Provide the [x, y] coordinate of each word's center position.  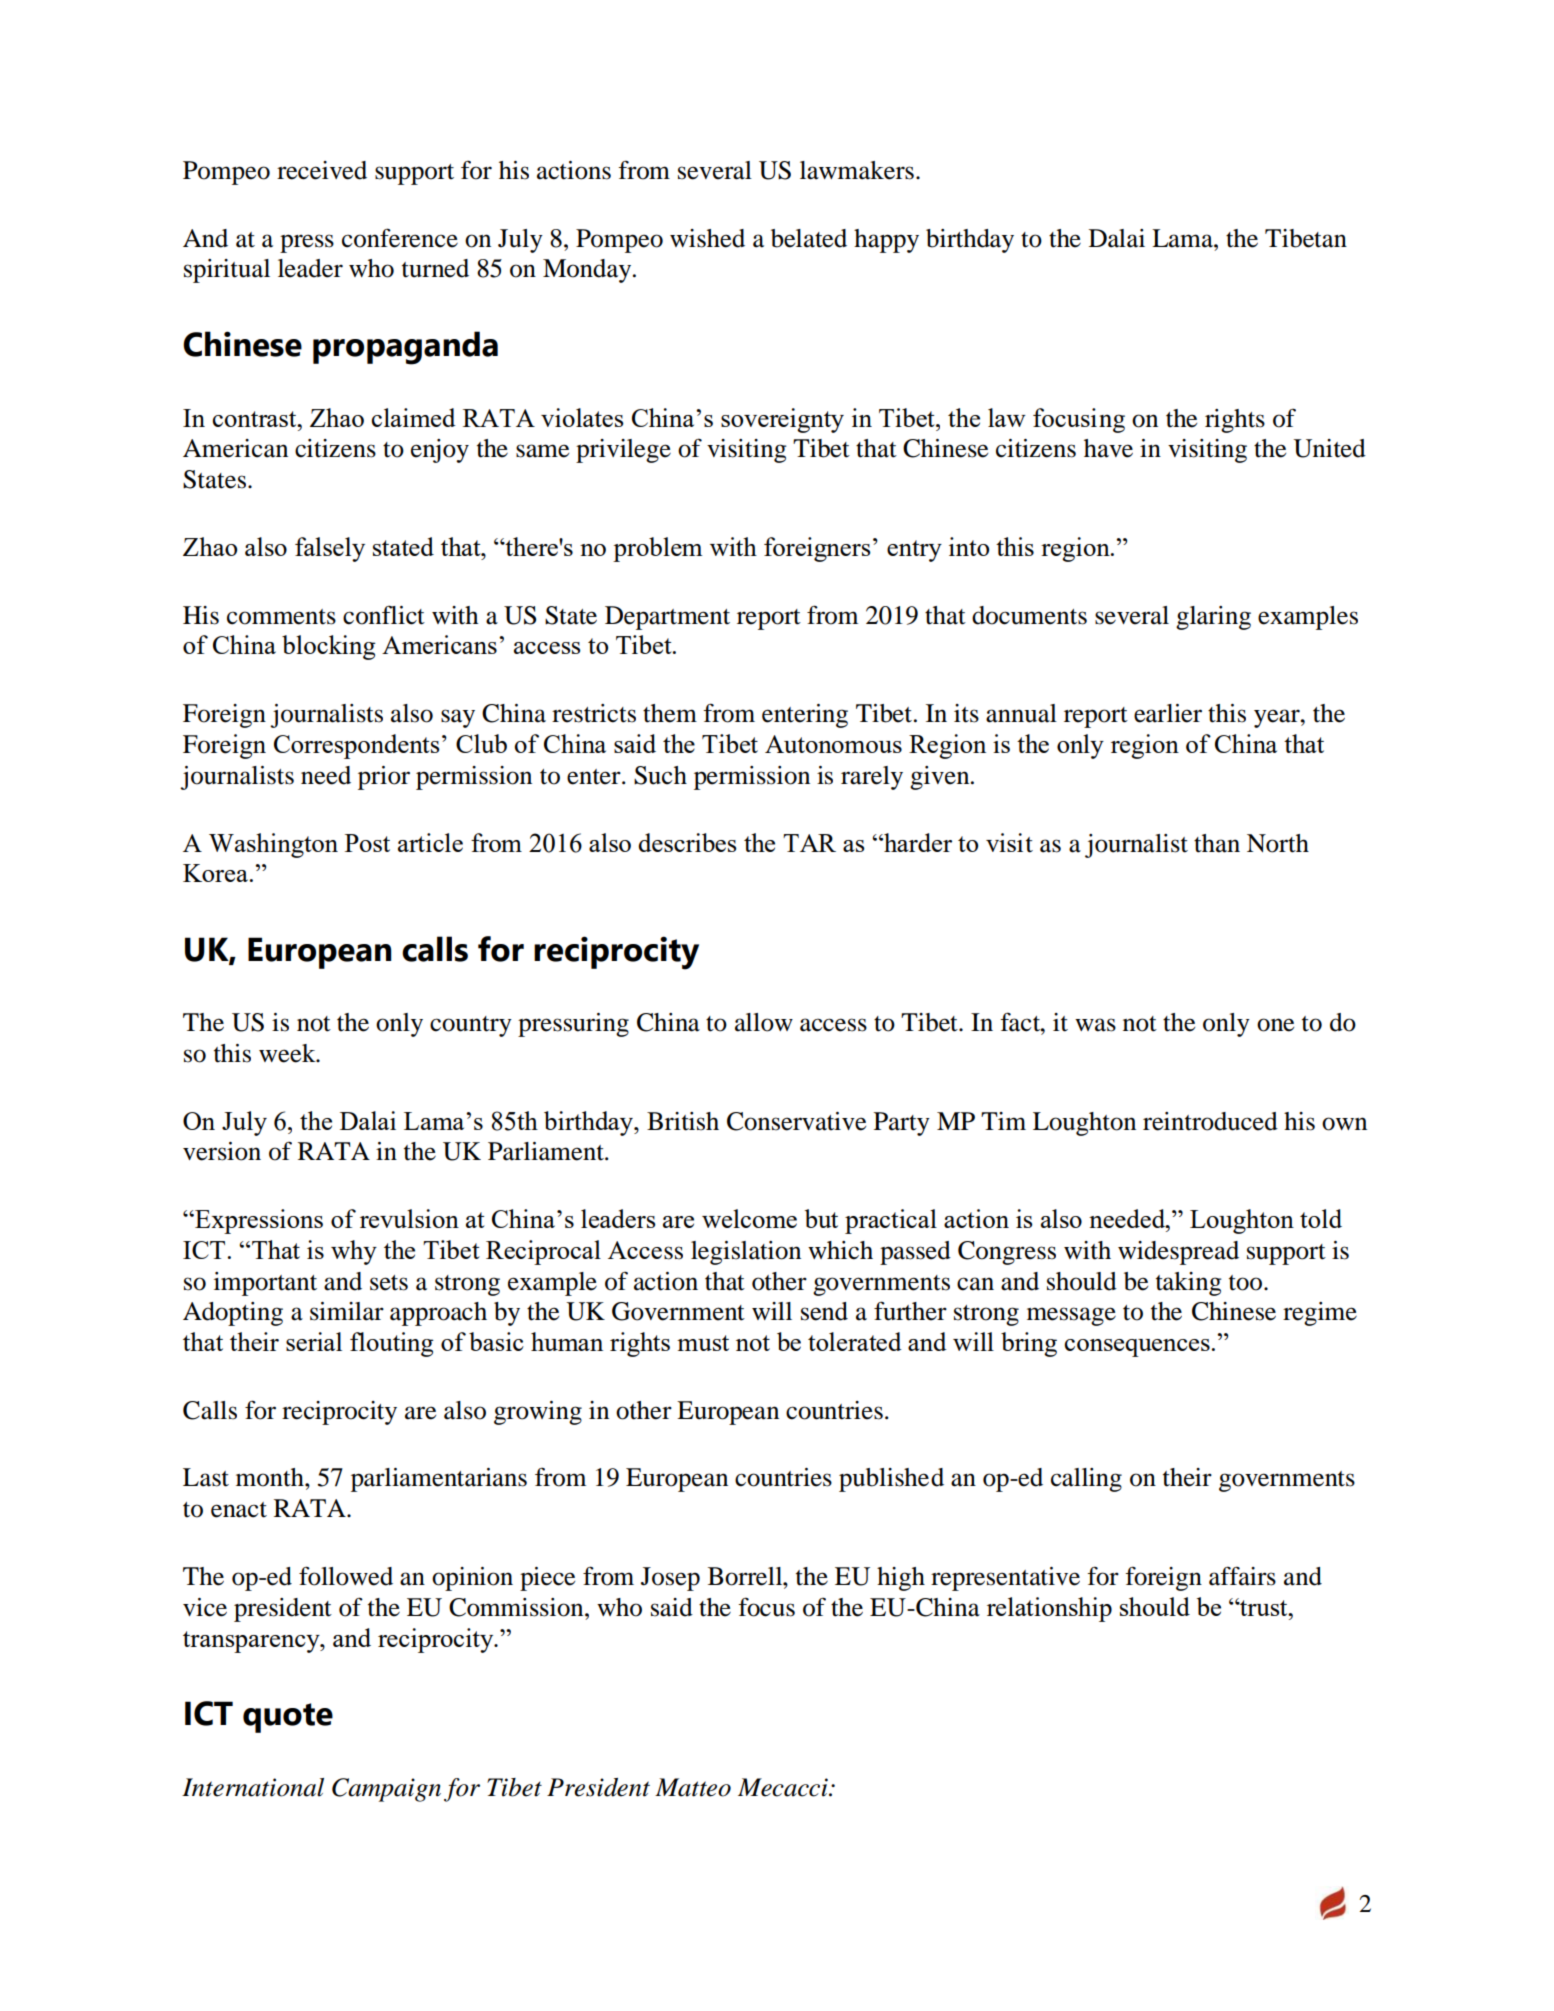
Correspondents [357, 746]
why [354, 1252]
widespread [1178, 1253]
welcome [749, 1218]
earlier [1168, 713]
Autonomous [833, 744]
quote [288, 1718]
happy [886, 241]
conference [400, 238]
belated [809, 238]
